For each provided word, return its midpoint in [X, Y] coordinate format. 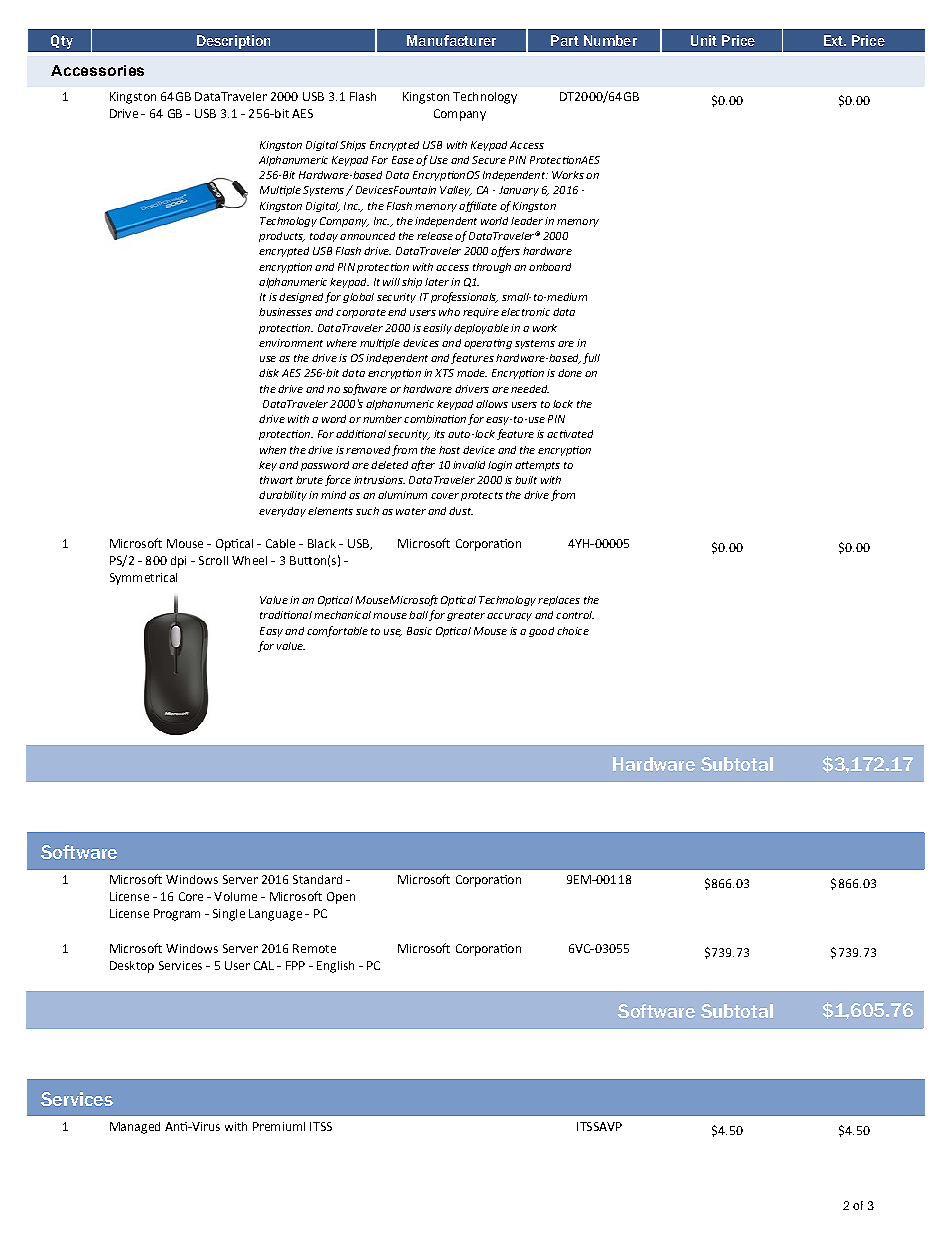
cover [445, 496]
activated [570, 434]
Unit [704, 40]
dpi [178, 562]
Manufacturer [451, 40]
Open [341, 898]
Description [233, 42]
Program [177, 915]
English [335, 967]
